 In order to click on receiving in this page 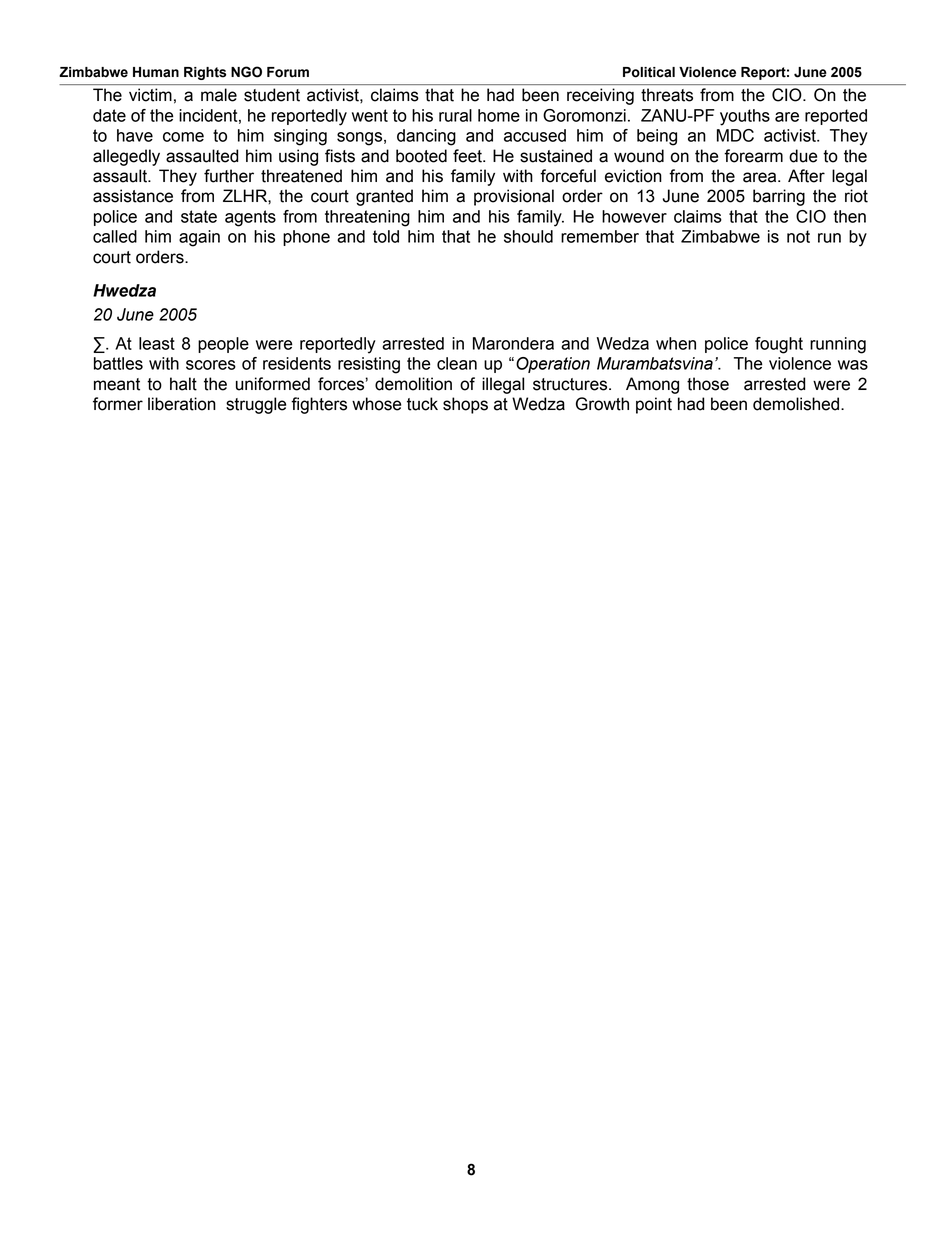, I will do `click(600, 96)`.
